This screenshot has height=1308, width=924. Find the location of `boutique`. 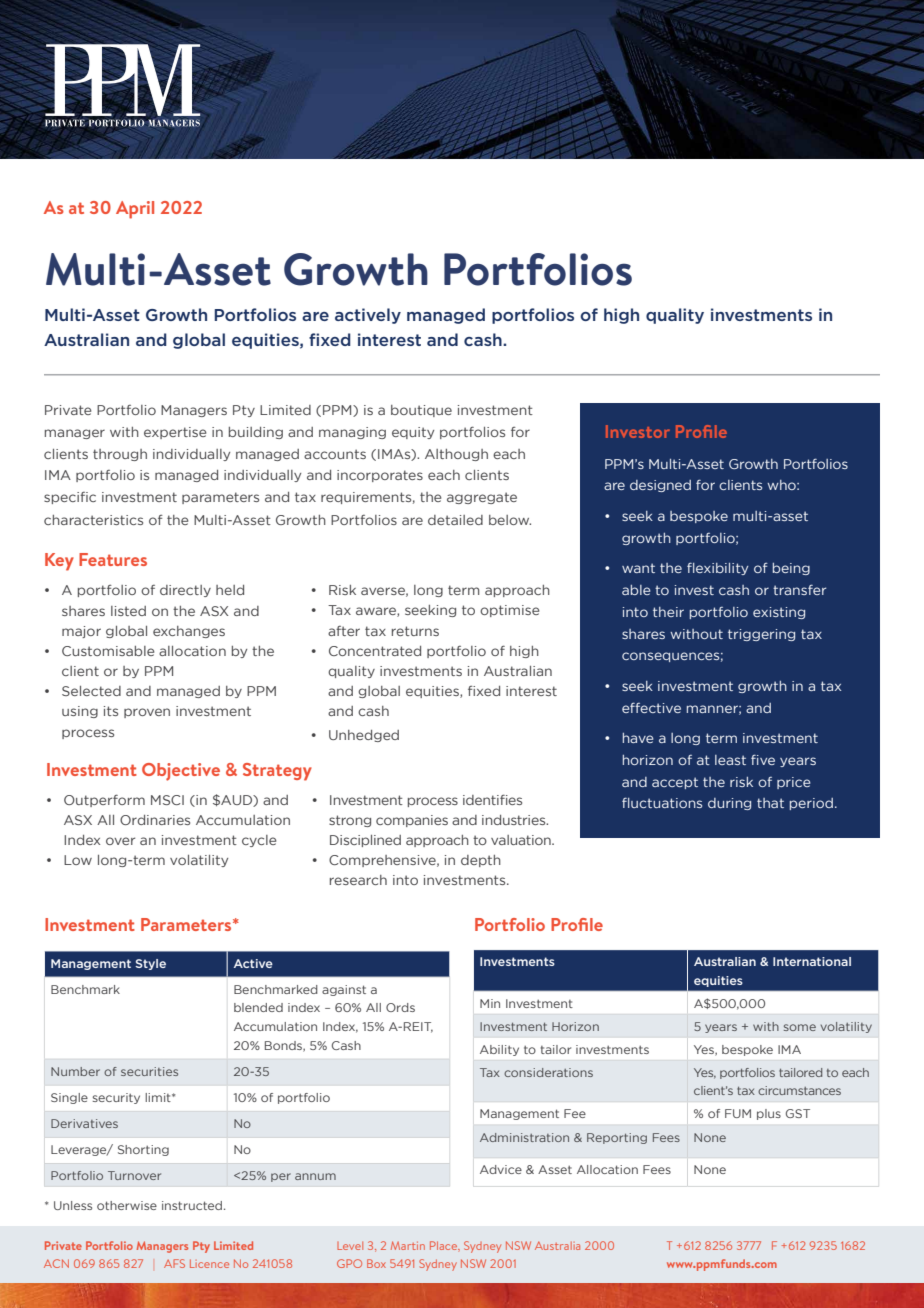

boutique is located at coordinates (421, 411).
